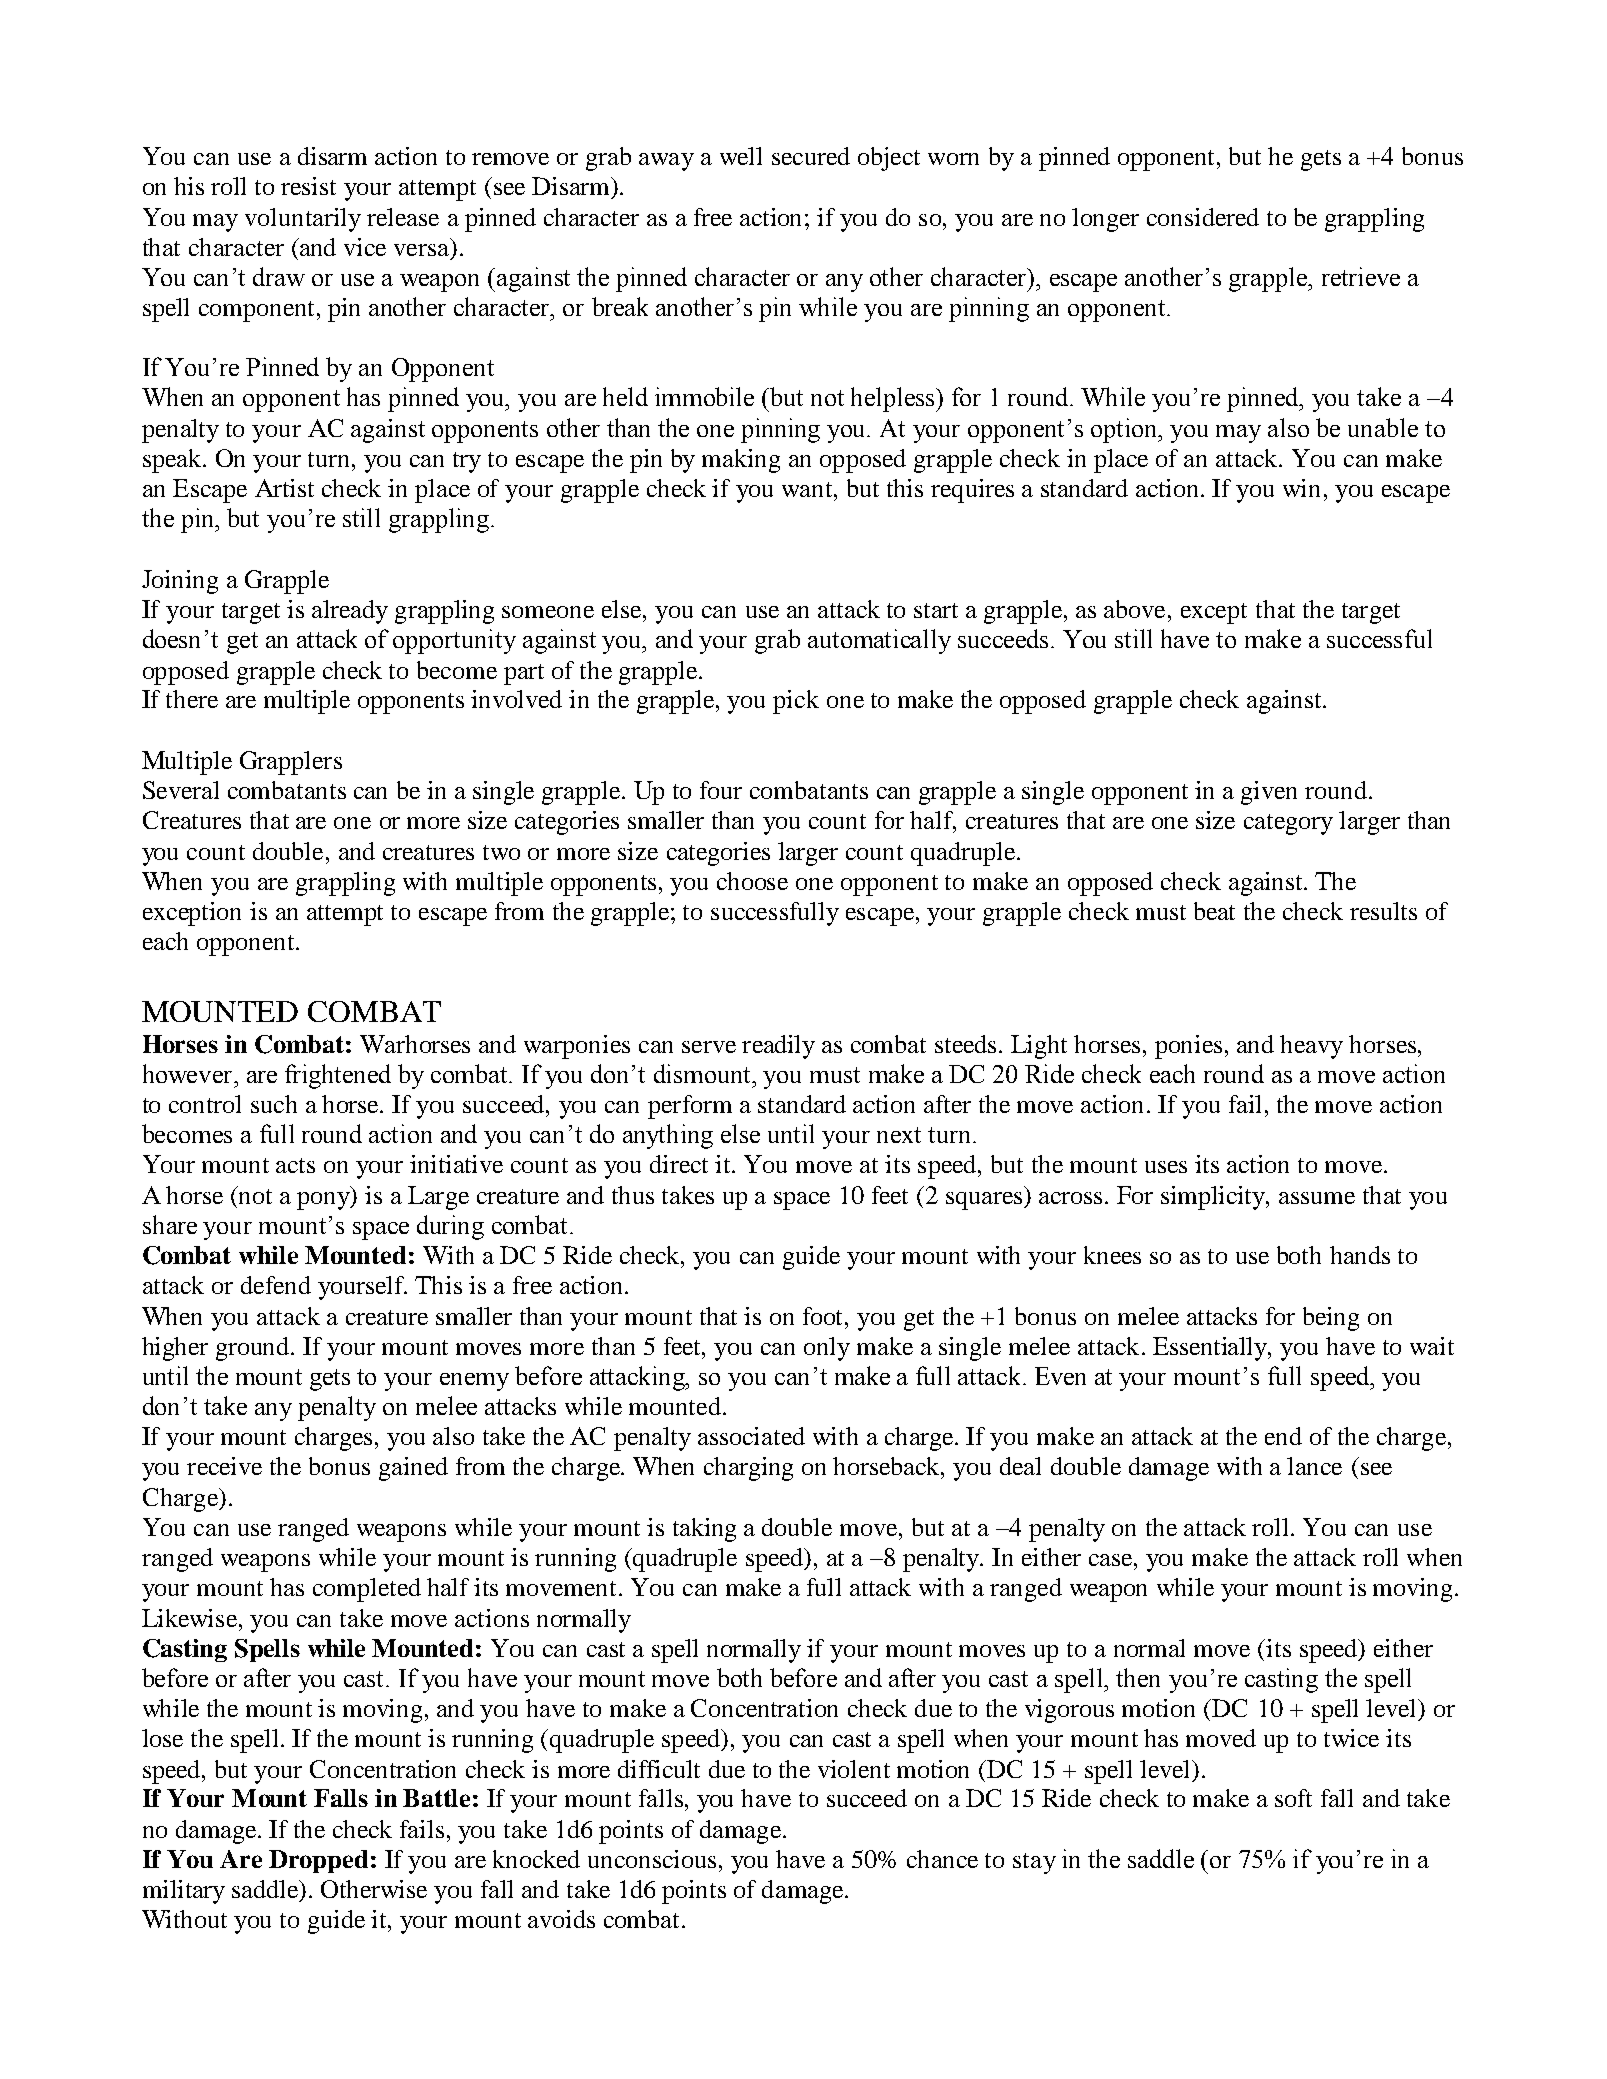 Image resolution: width=1607 pixels, height=2079 pixels. What do you see at coordinates (1203, 217) in the page?
I see `considered` at bounding box center [1203, 217].
